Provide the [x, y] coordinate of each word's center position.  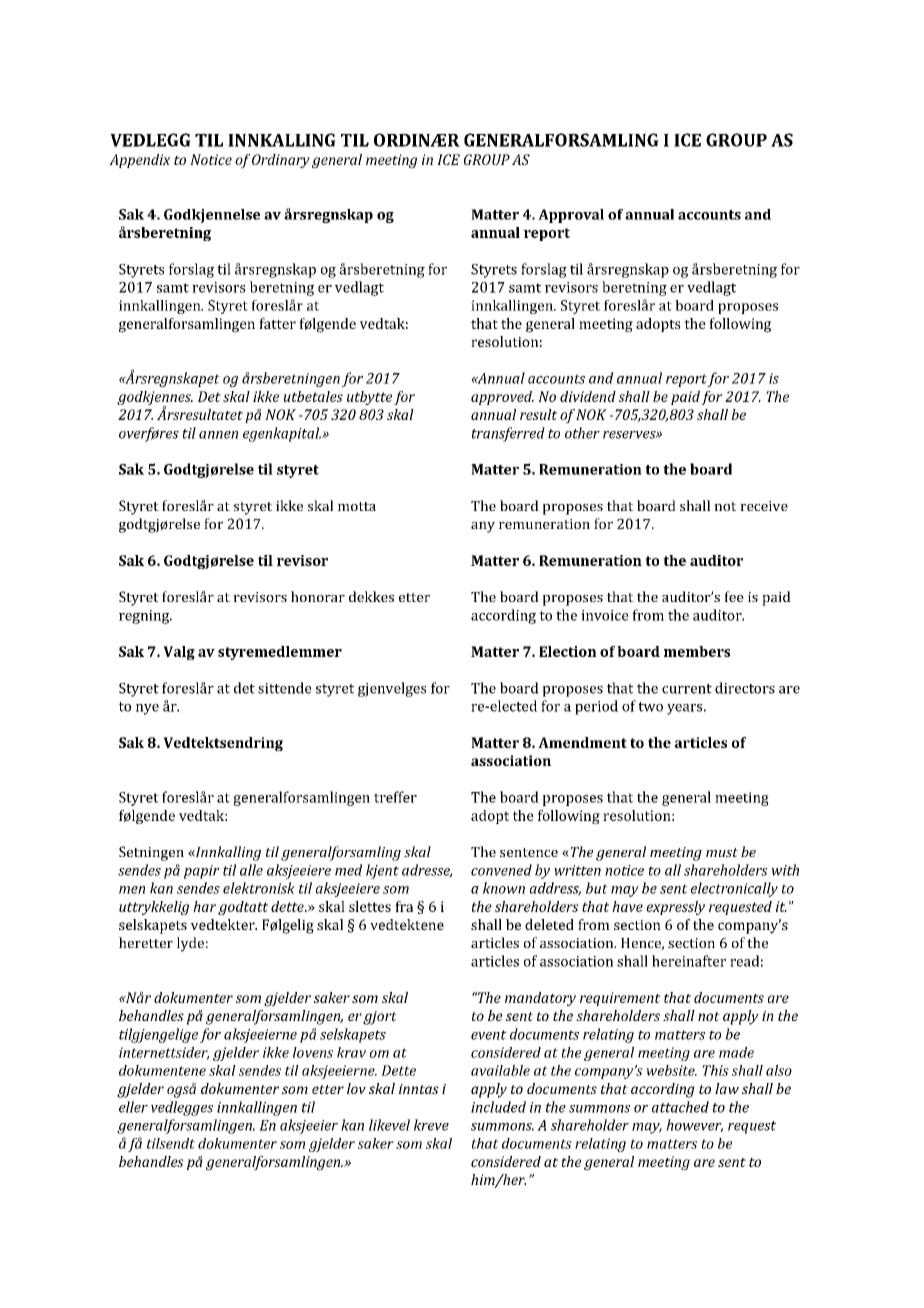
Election [567, 651]
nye [147, 709]
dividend [588, 396]
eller [133, 1107]
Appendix [139, 161]
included [498, 1107]
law [727, 1088]
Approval [571, 216]
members [697, 651]
